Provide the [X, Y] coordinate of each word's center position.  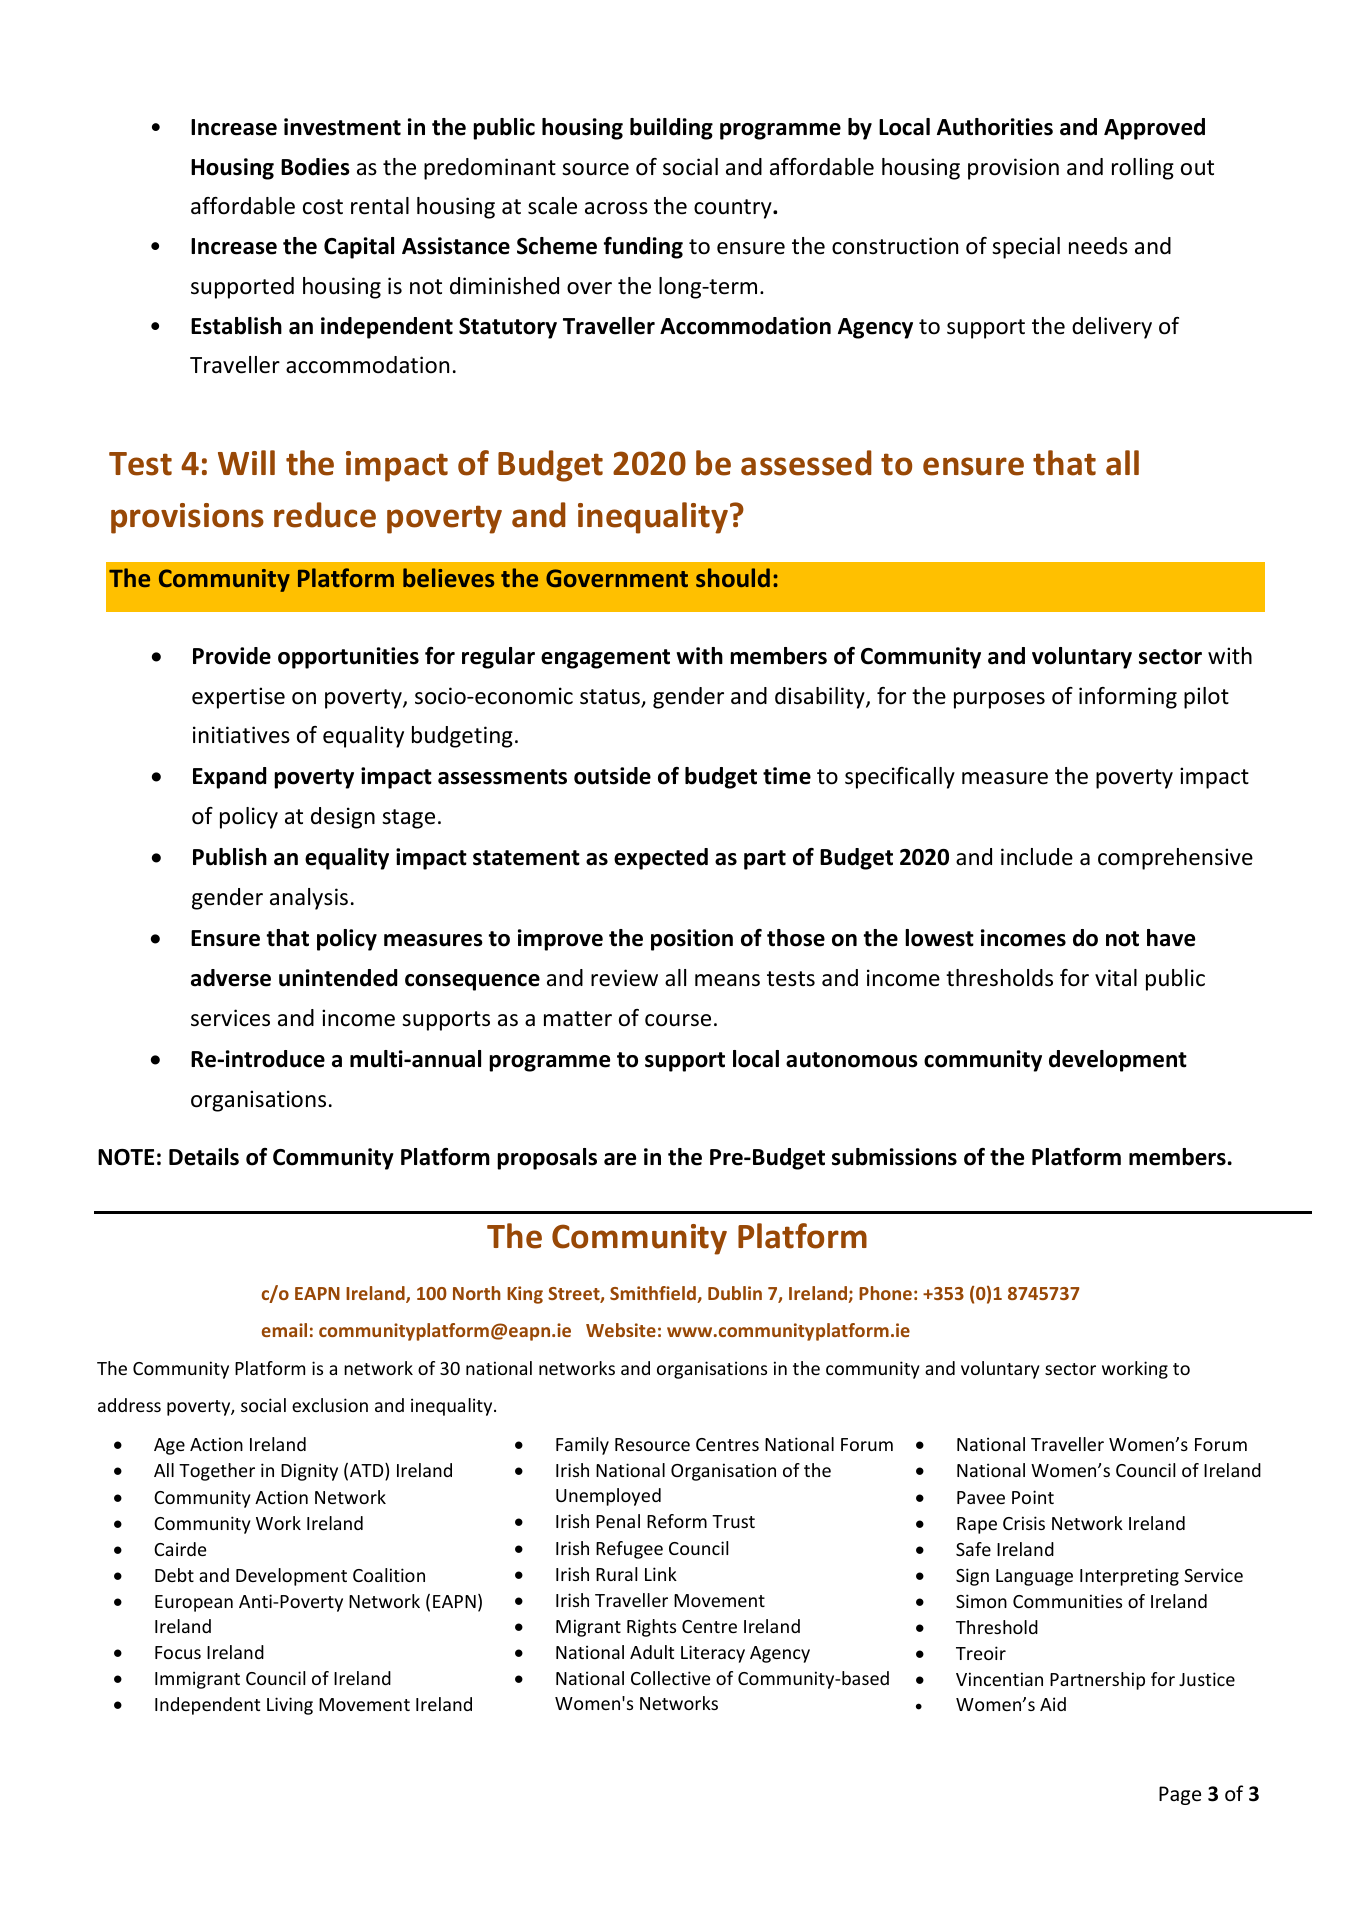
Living [290, 1706]
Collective [671, 1678]
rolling [1143, 169]
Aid [1053, 1704]
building [671, 129]
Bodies [315, 167]
